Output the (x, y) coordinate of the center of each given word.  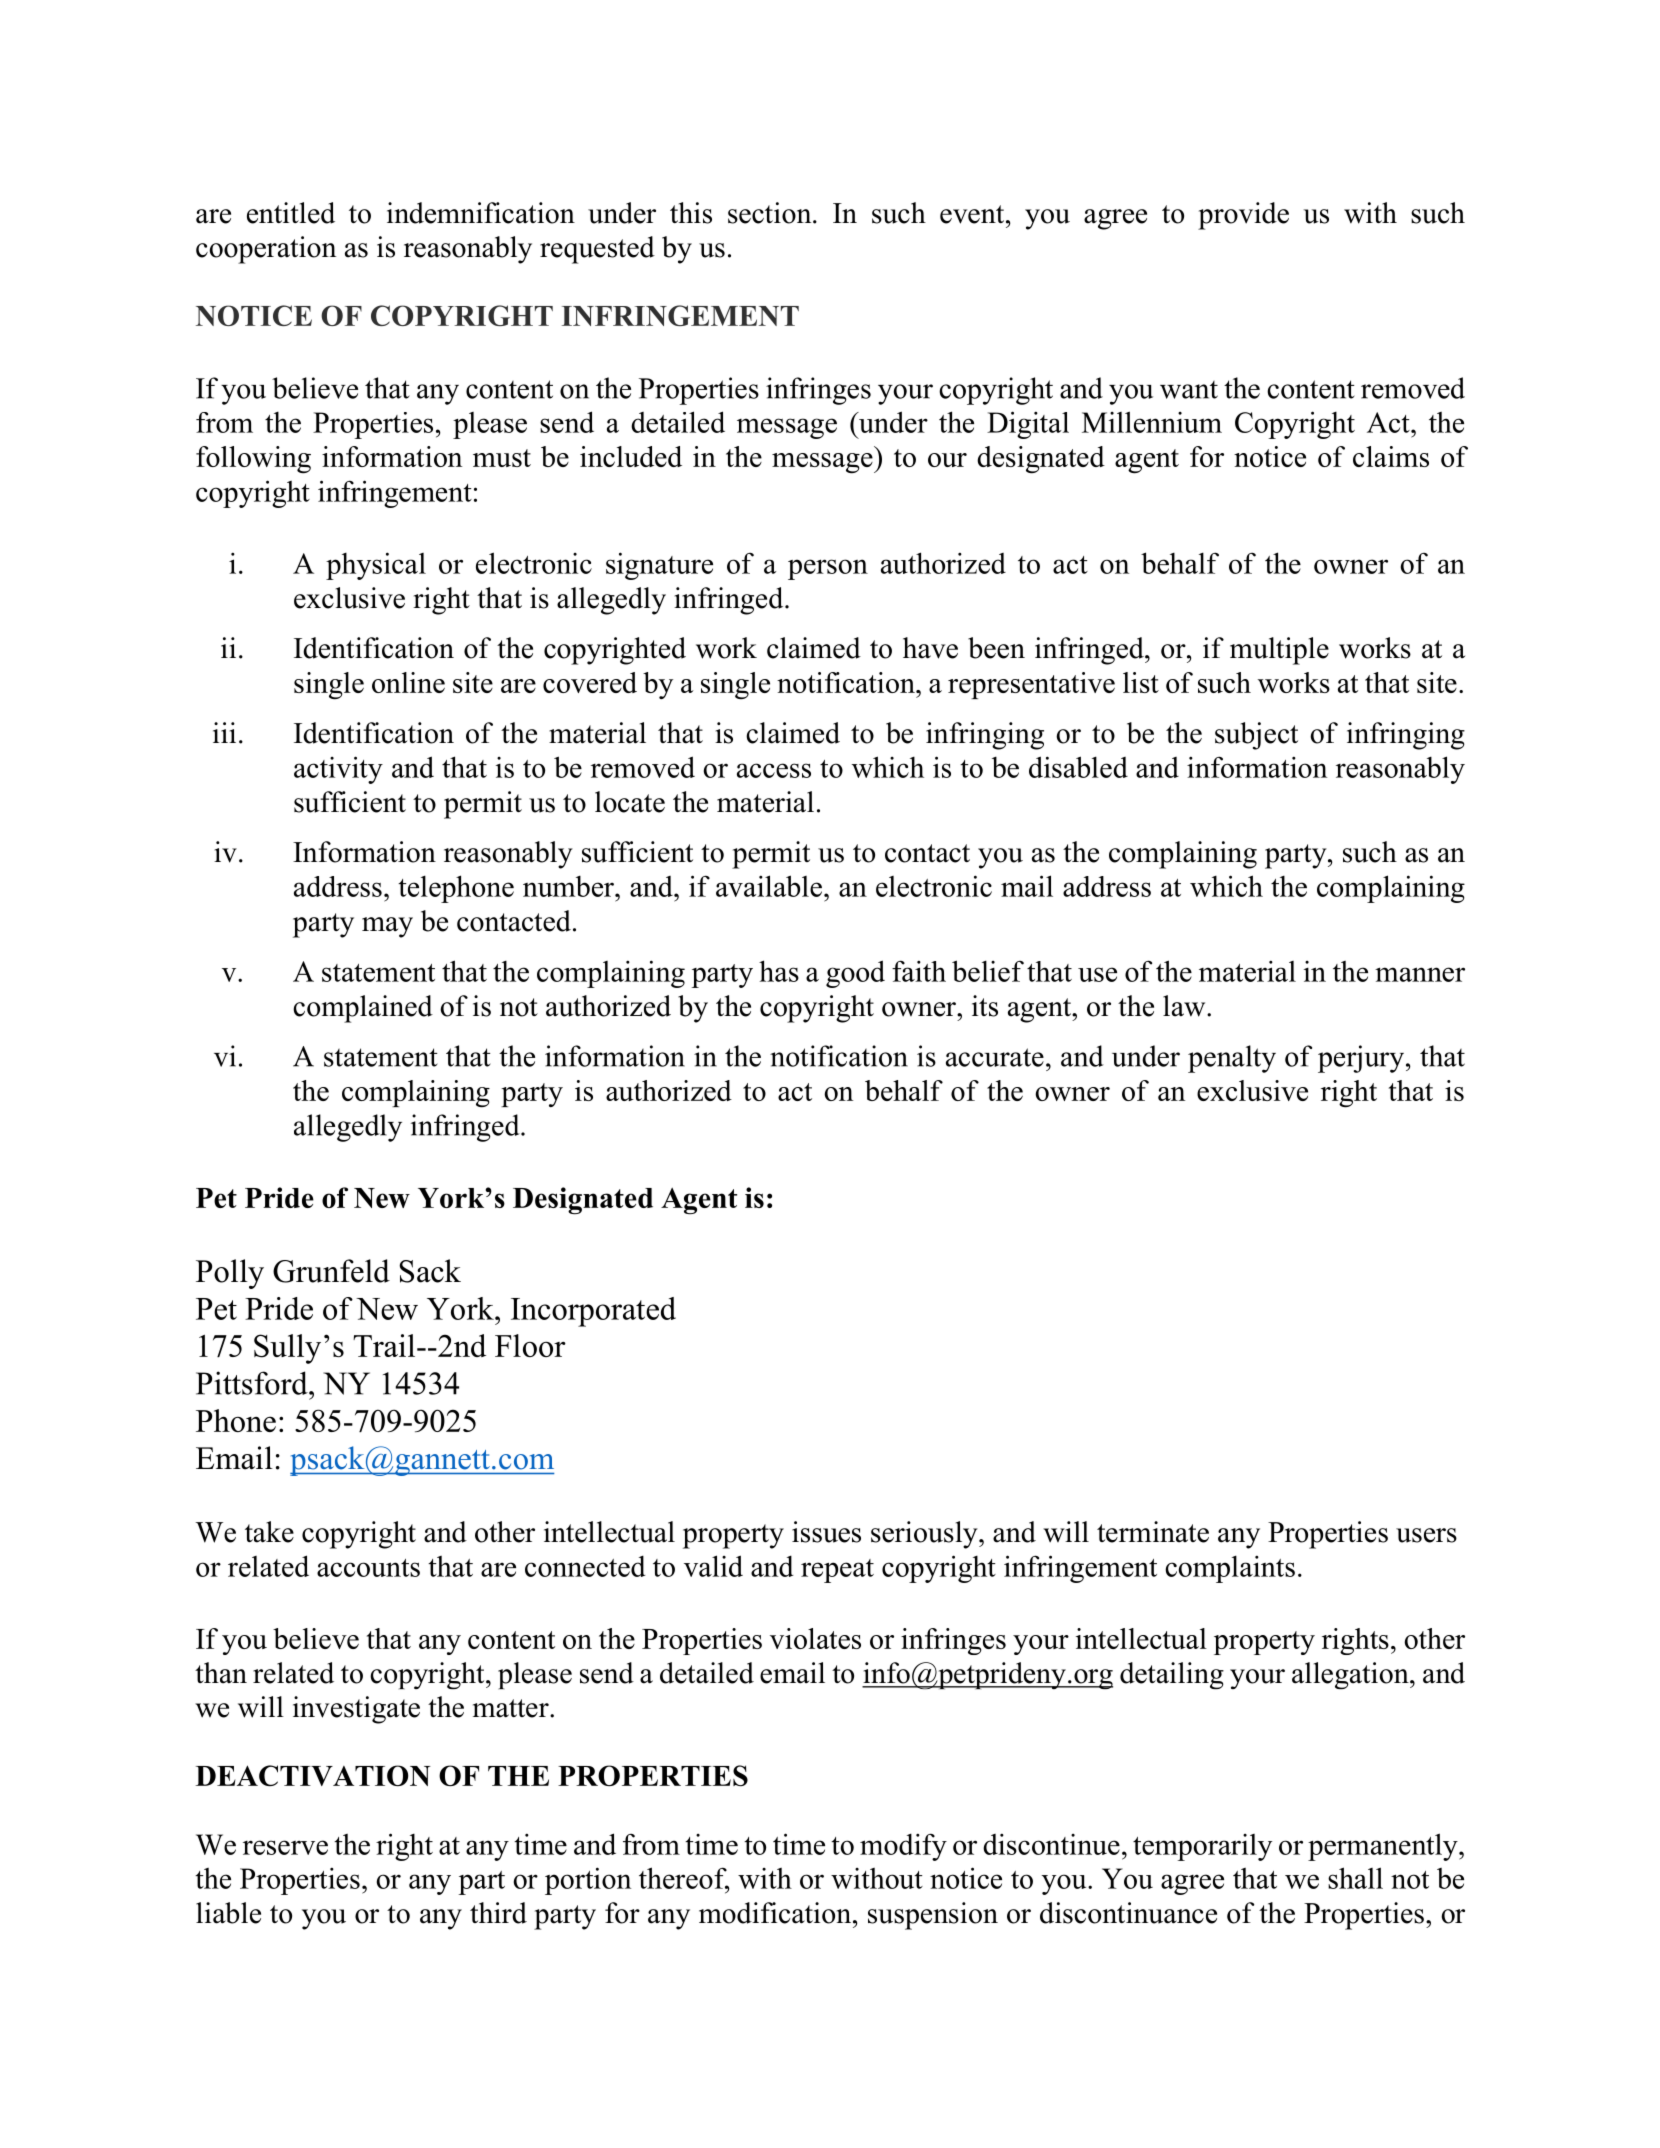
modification (776, 1913)
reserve (285, 1847)
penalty (1232, 1059)
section (771, 213)
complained (363, 1009)
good (855, 974)
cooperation (266, 250)
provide (1243, 216)
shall (1355, 1878)
